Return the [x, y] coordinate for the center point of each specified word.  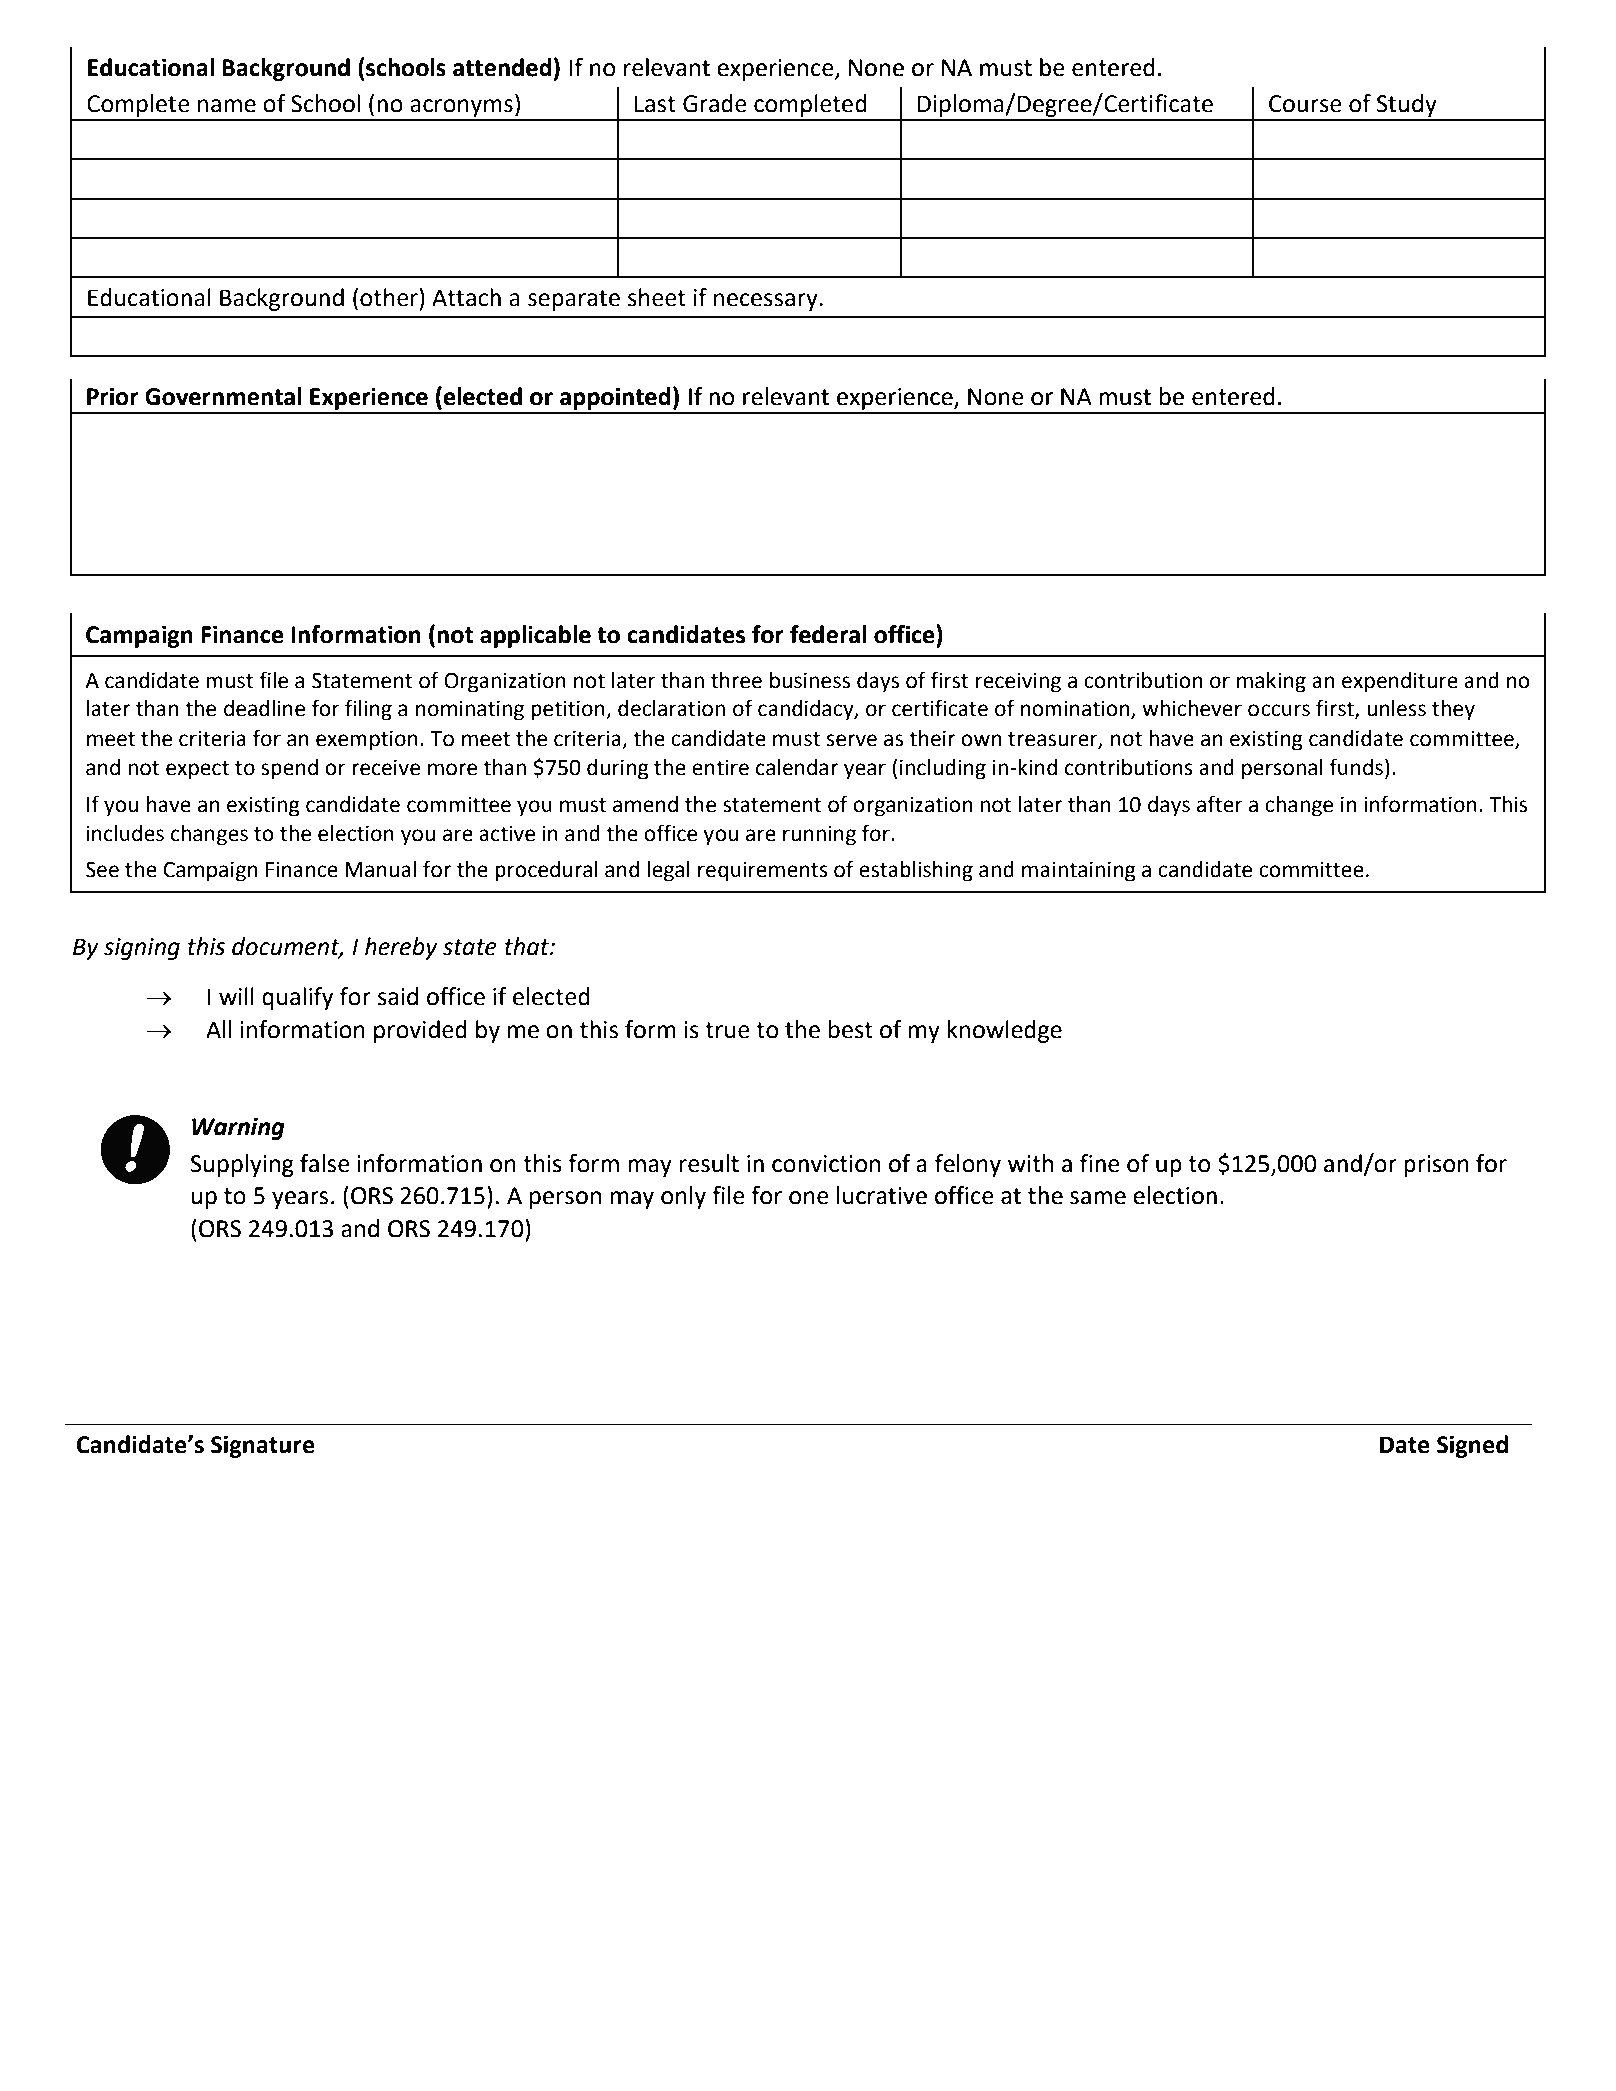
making [1271, 682]
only [683, 1197]
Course [1305, 104]
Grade [715, 103]
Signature [263, 1446]
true [727, 1030]
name [227, 106]
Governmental [223, 396]
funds [1356, 767]
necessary [766, 302]
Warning [238, 1128]
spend [289, 769]
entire [720, 767]
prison [1436, 1166]
